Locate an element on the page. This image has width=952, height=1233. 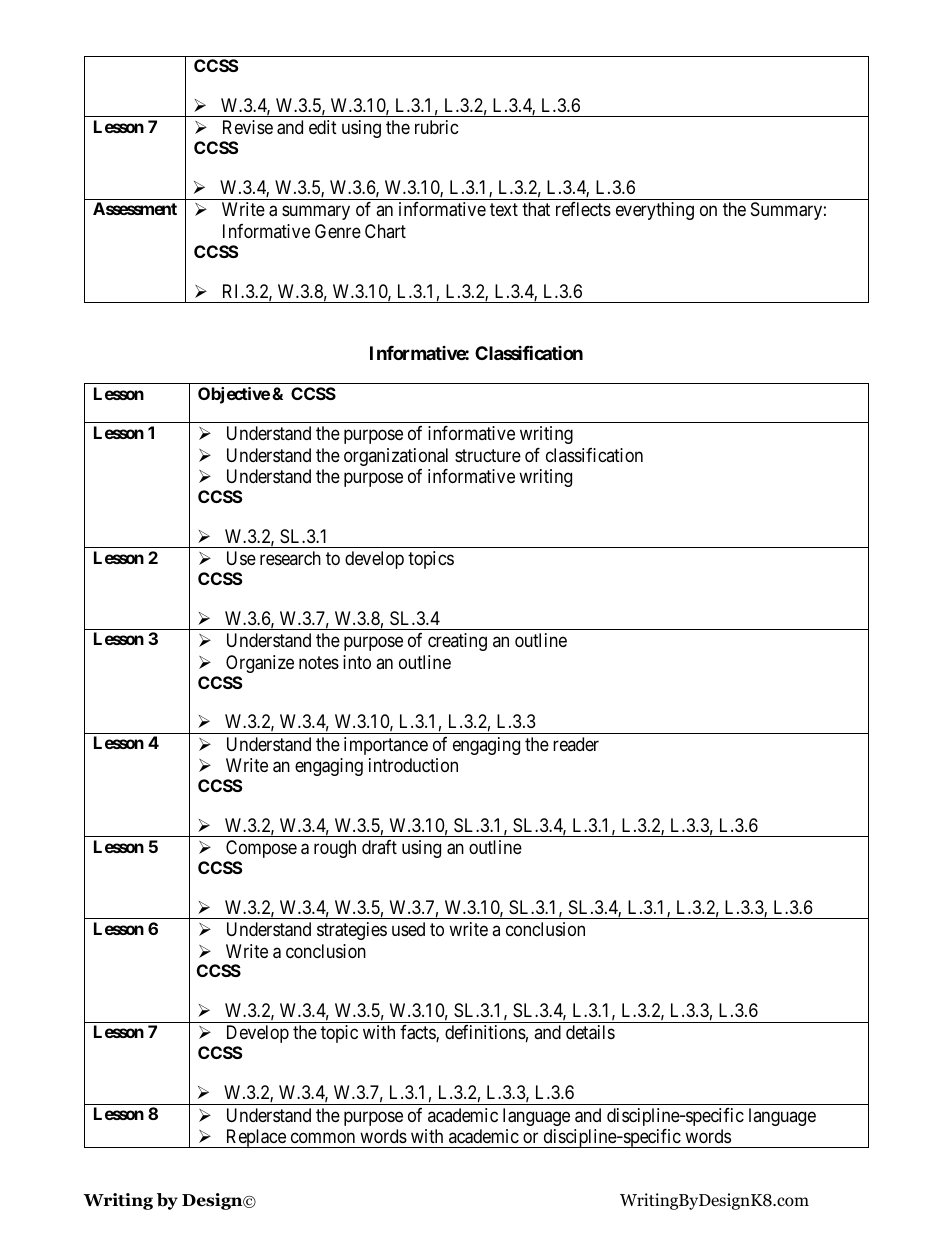
common is located at coordinates (323, 1137).
